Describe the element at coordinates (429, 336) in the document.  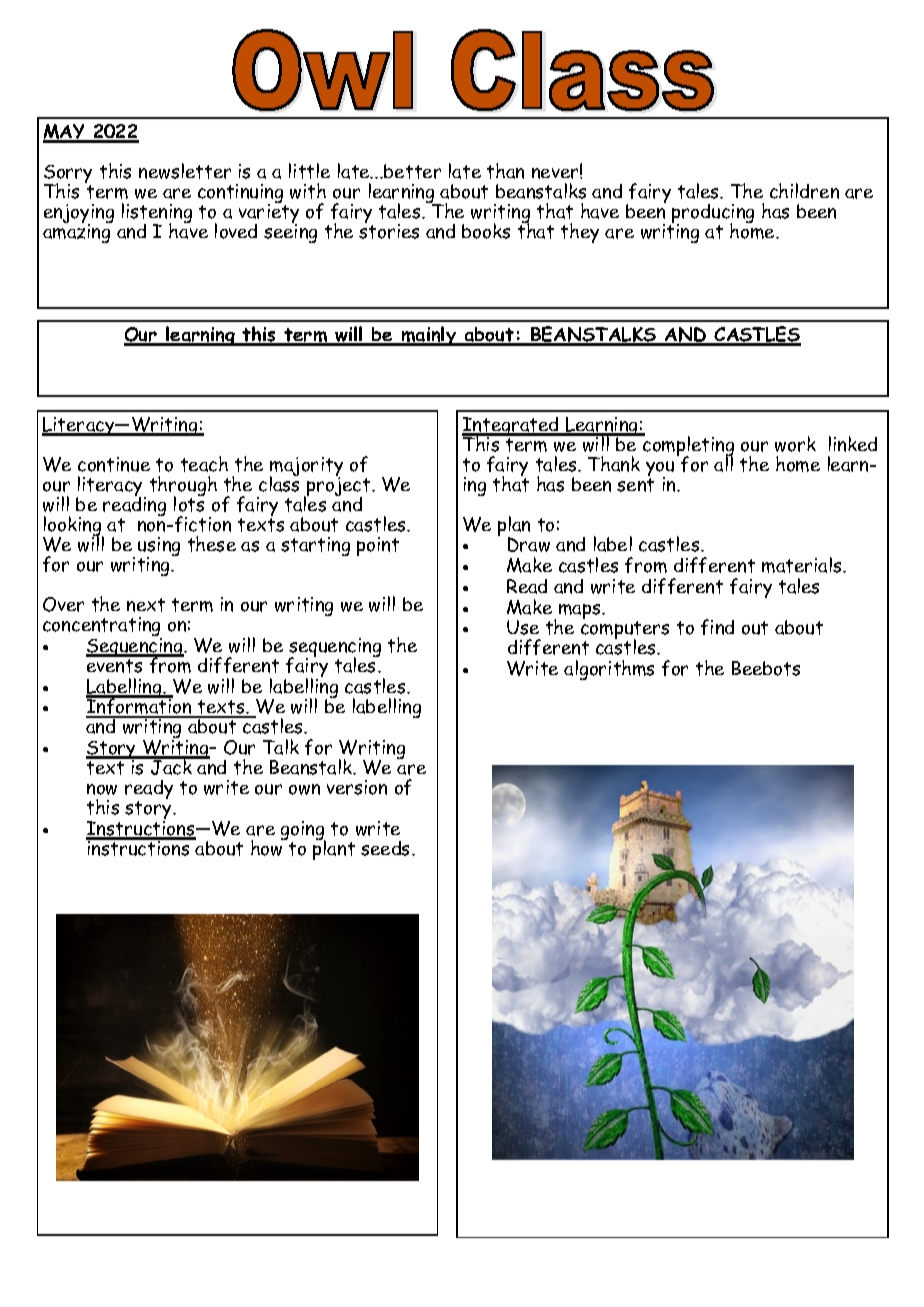
I see `mainly` at that location.
